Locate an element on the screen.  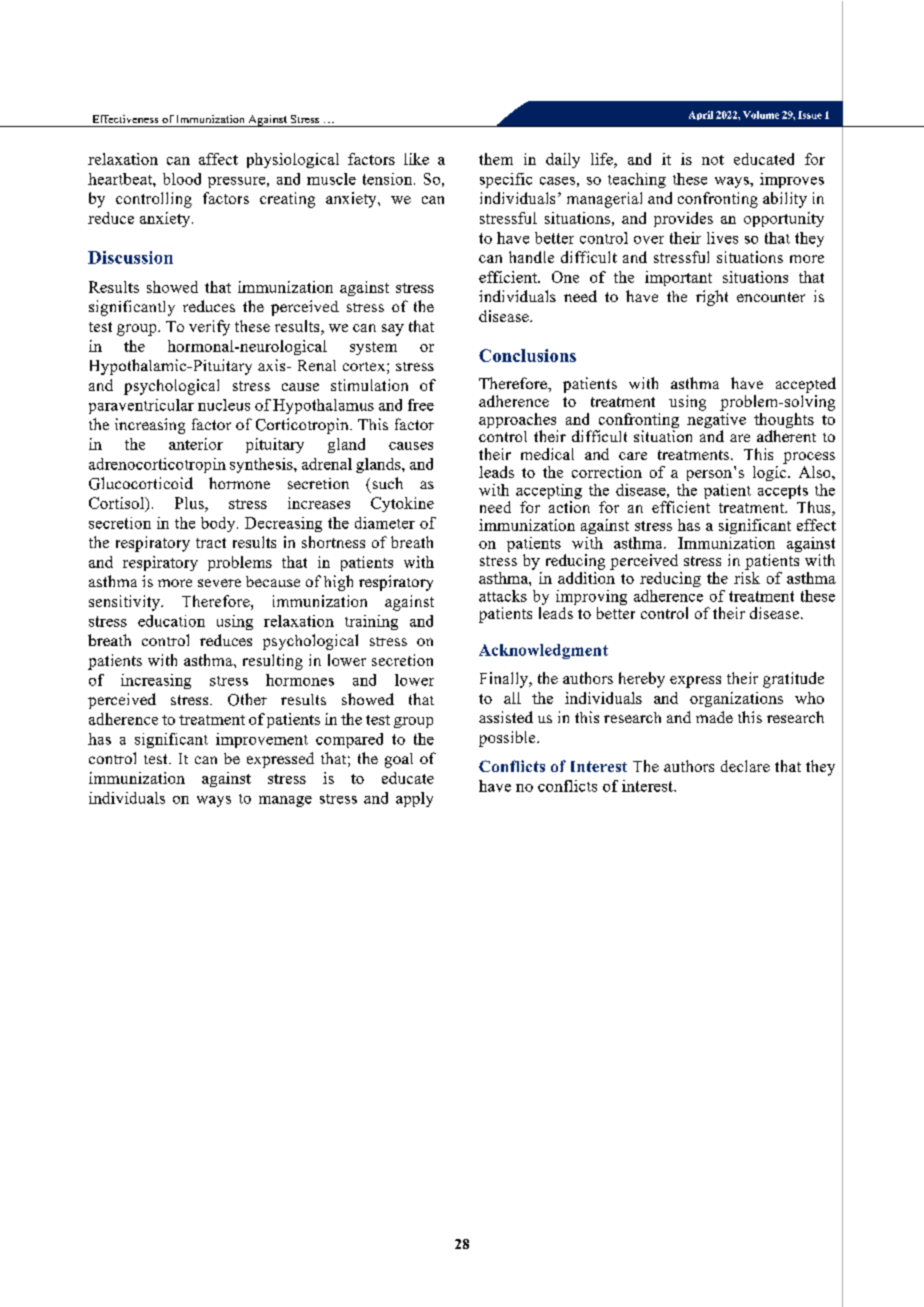
anterior is located at coordinates (196, 444).
